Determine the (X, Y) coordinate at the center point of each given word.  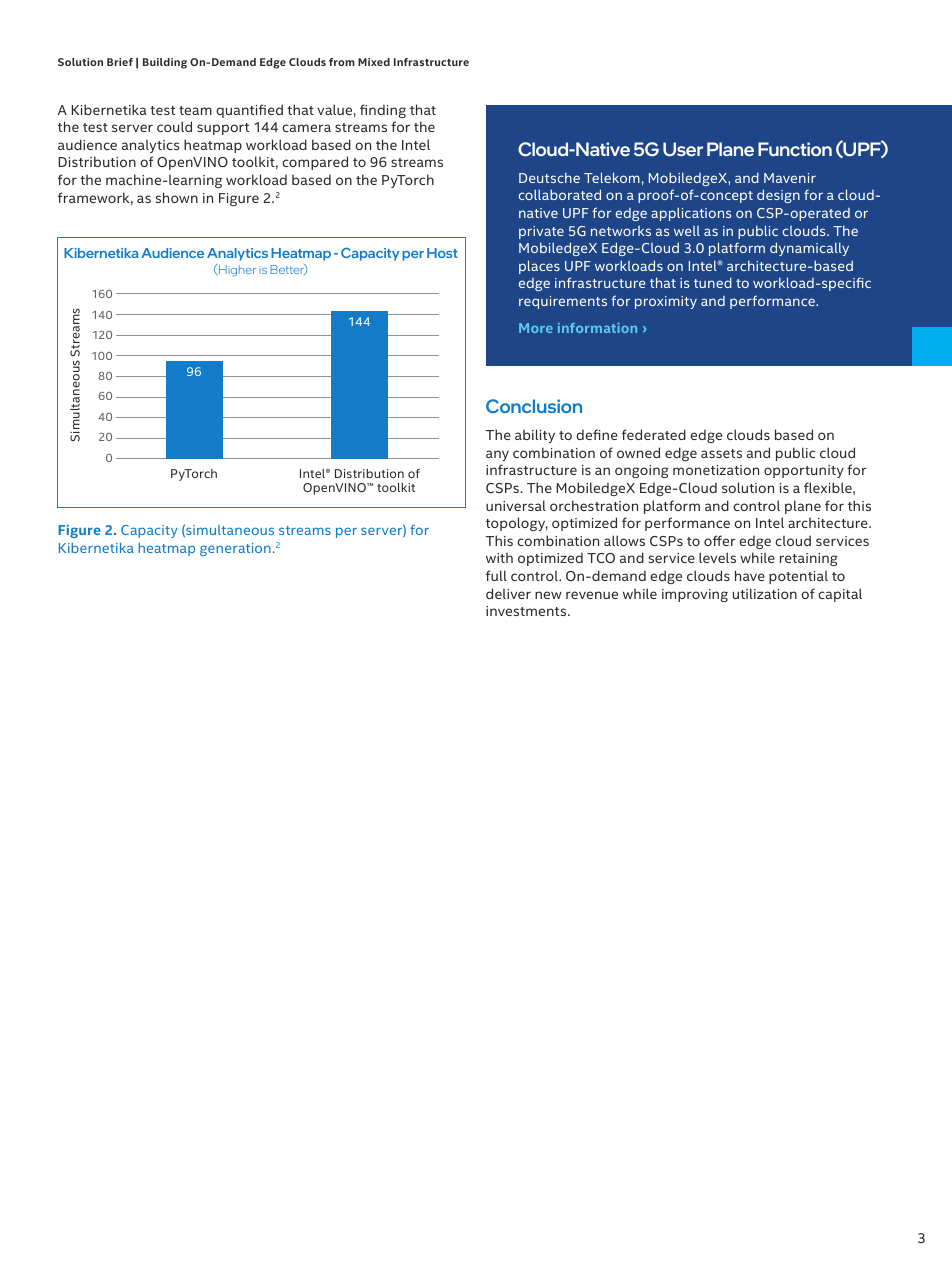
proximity (666, 302)
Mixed (374, 62)
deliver (508, 593)
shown (177, 197)
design (778, 196)
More (536, 328)
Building (165, 63)
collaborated (560, 194)
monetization (716, 470)
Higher (236, 270)
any (497, 455)
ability (535, 436)
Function (795, 149)
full (496, 575)
